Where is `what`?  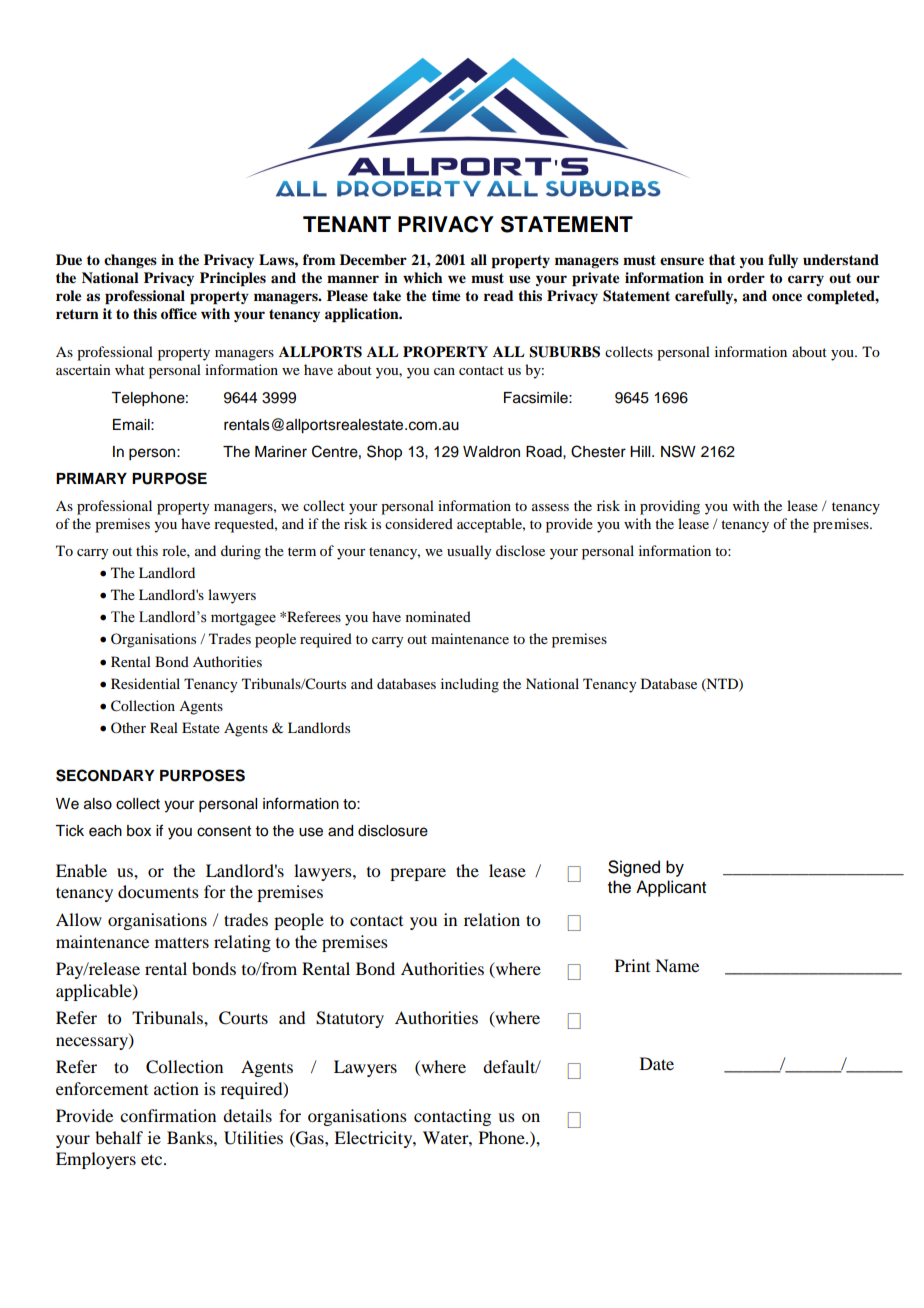
what is located at coordinates (130, 369).
